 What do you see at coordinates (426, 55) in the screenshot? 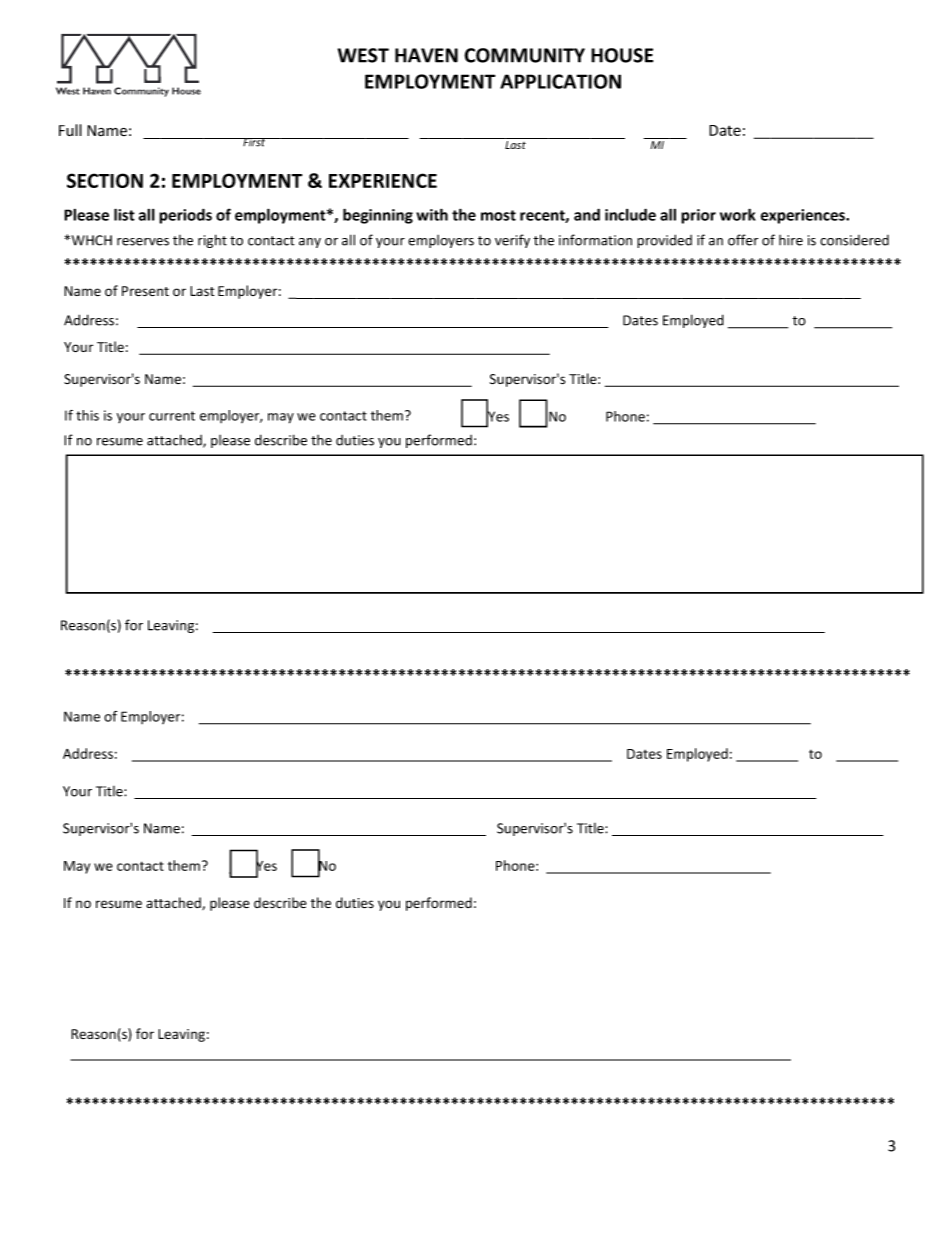
I see `HAVEN` at bounding box center [426, 55].
